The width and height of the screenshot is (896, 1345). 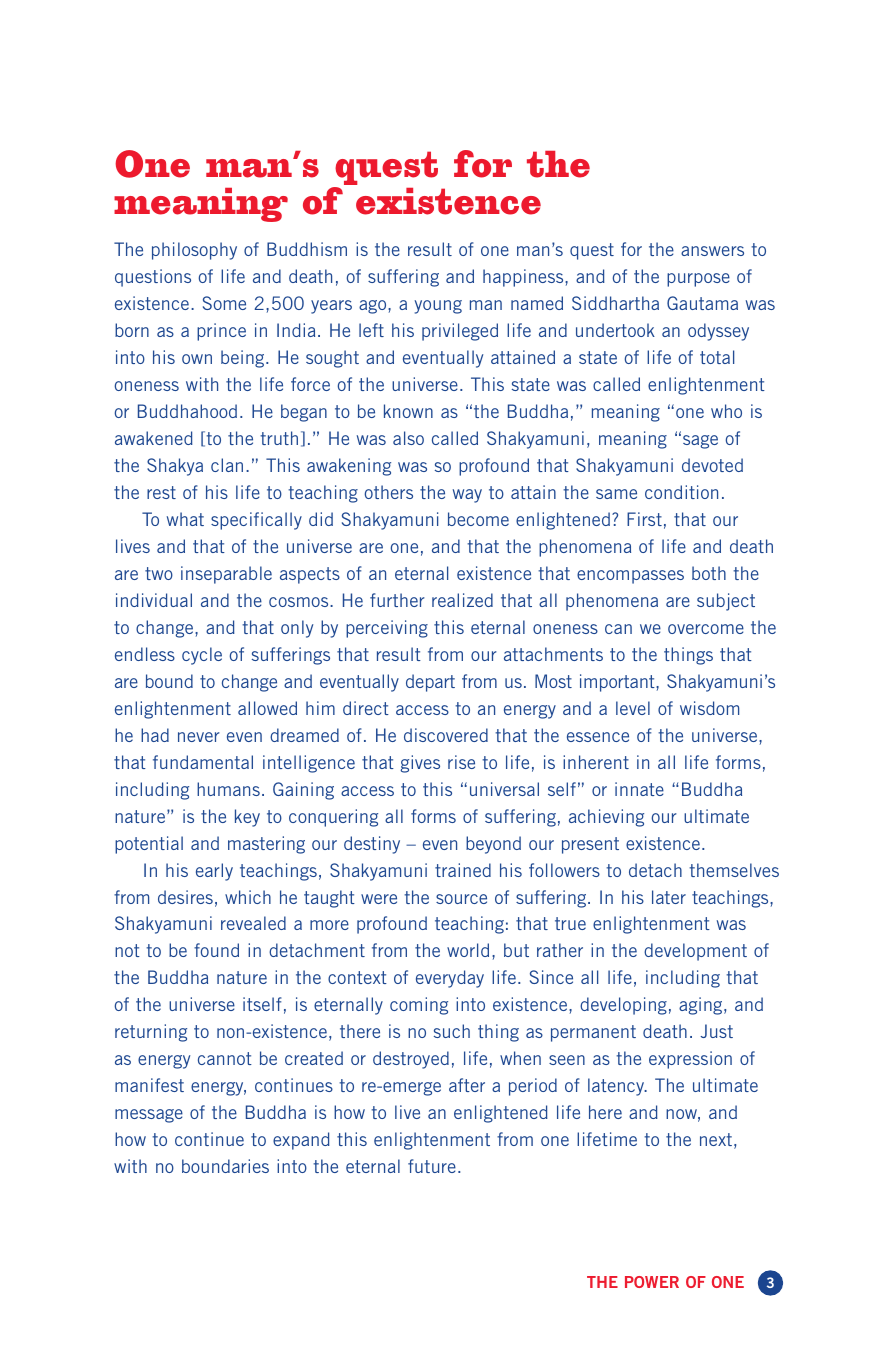 What do you see at coordinates (639, 789) in the screenshot?
I see `innate` at bounding box center [639, 789].
